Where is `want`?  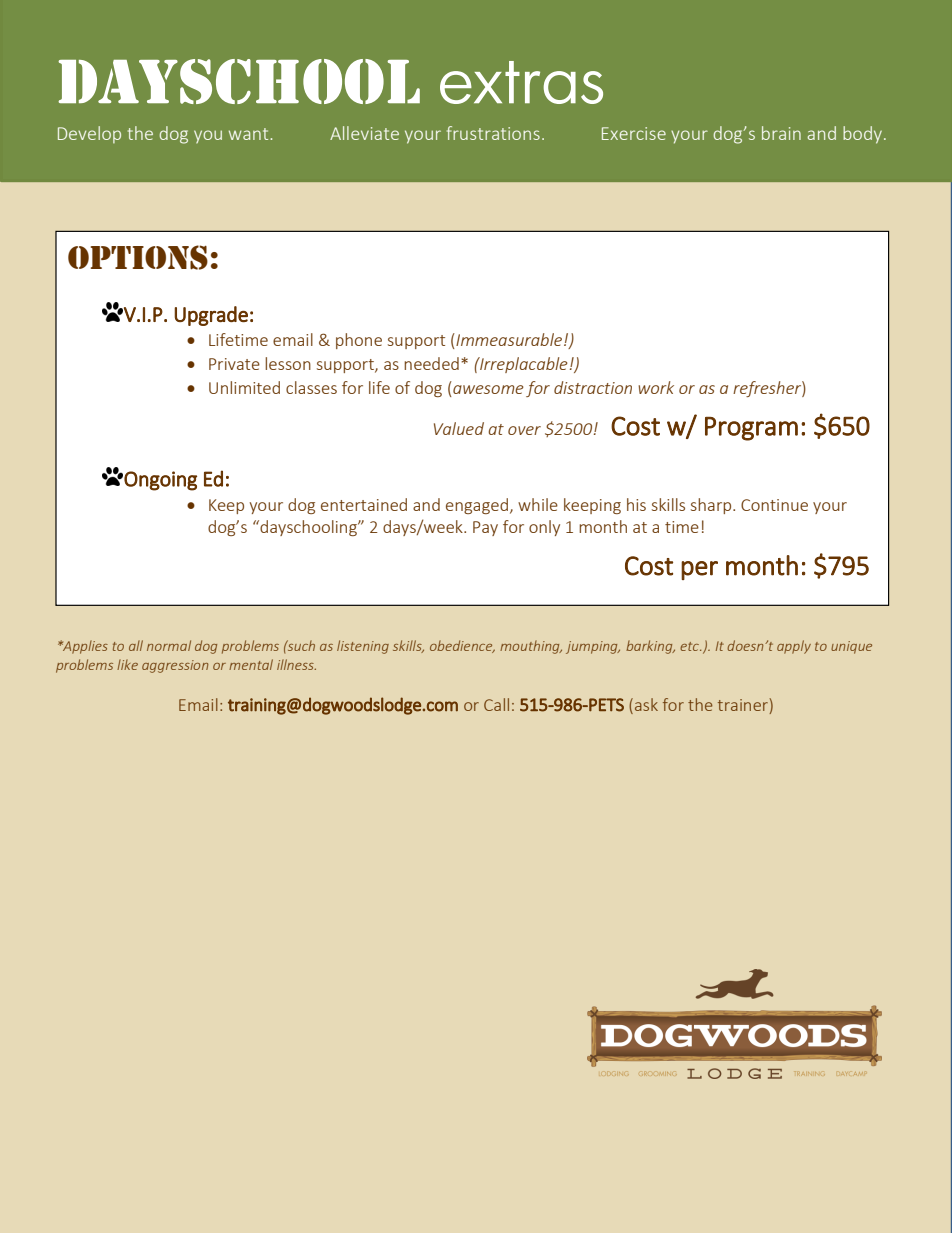
want is located at coordinates (250, 134).
